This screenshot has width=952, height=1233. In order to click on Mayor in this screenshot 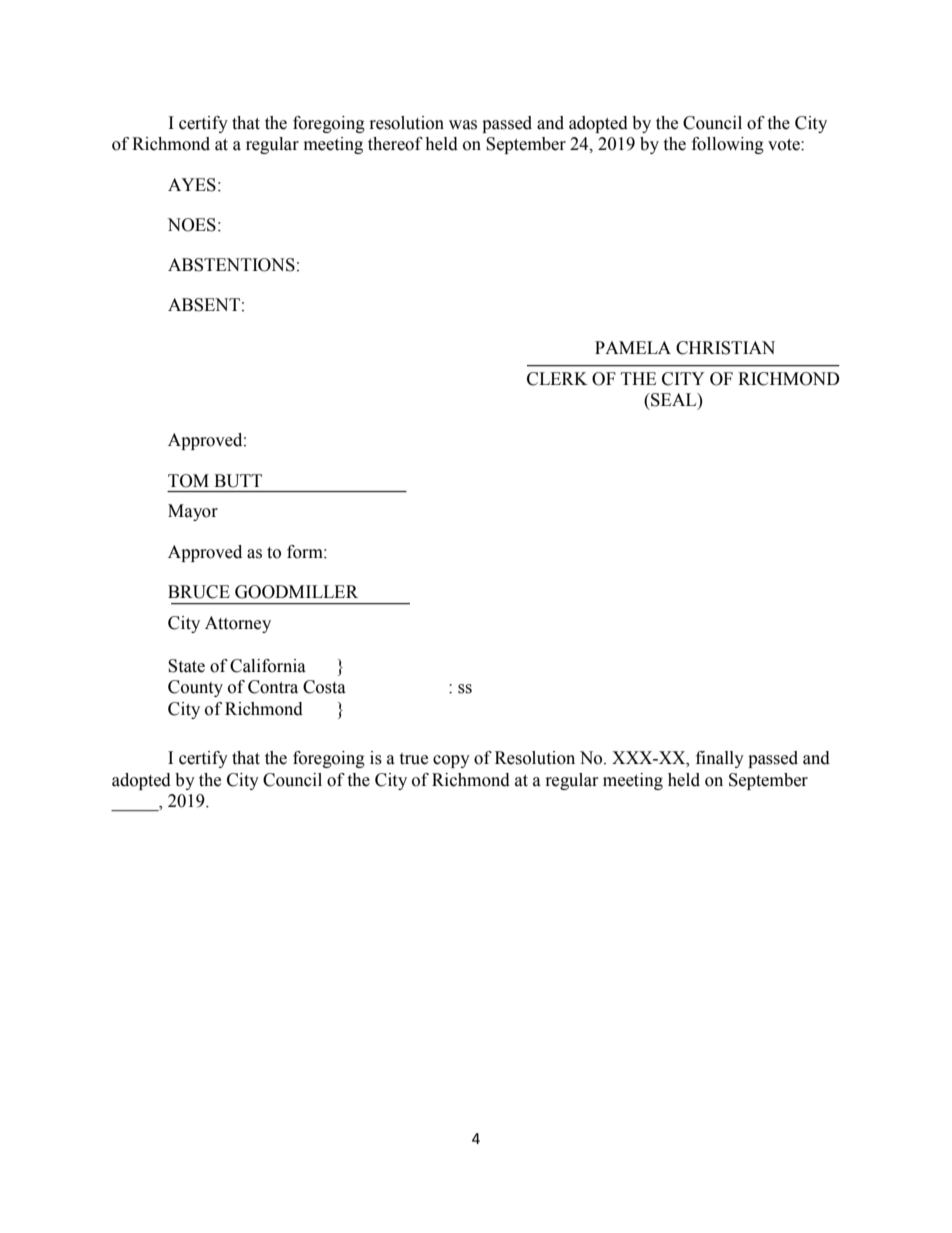, I will do `click(193, 512)`.
